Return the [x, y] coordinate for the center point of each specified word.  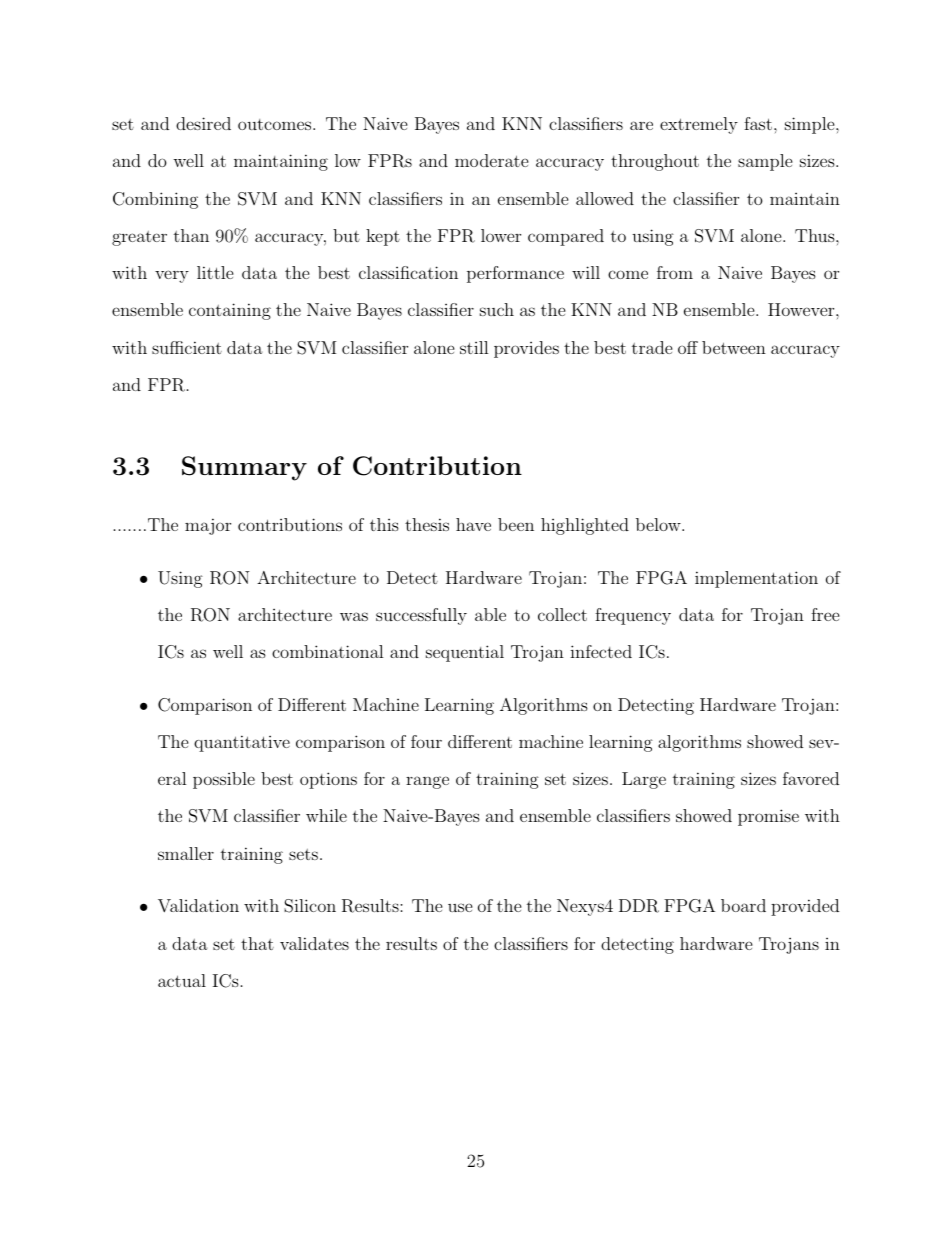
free [825, 614]
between [734, 347]
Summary [244, 468]
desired [203, 123]
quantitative [242, 743]
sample [765, 162]
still [474, 347]
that [257, 943]
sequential [465, 653]
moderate [492, 160]
